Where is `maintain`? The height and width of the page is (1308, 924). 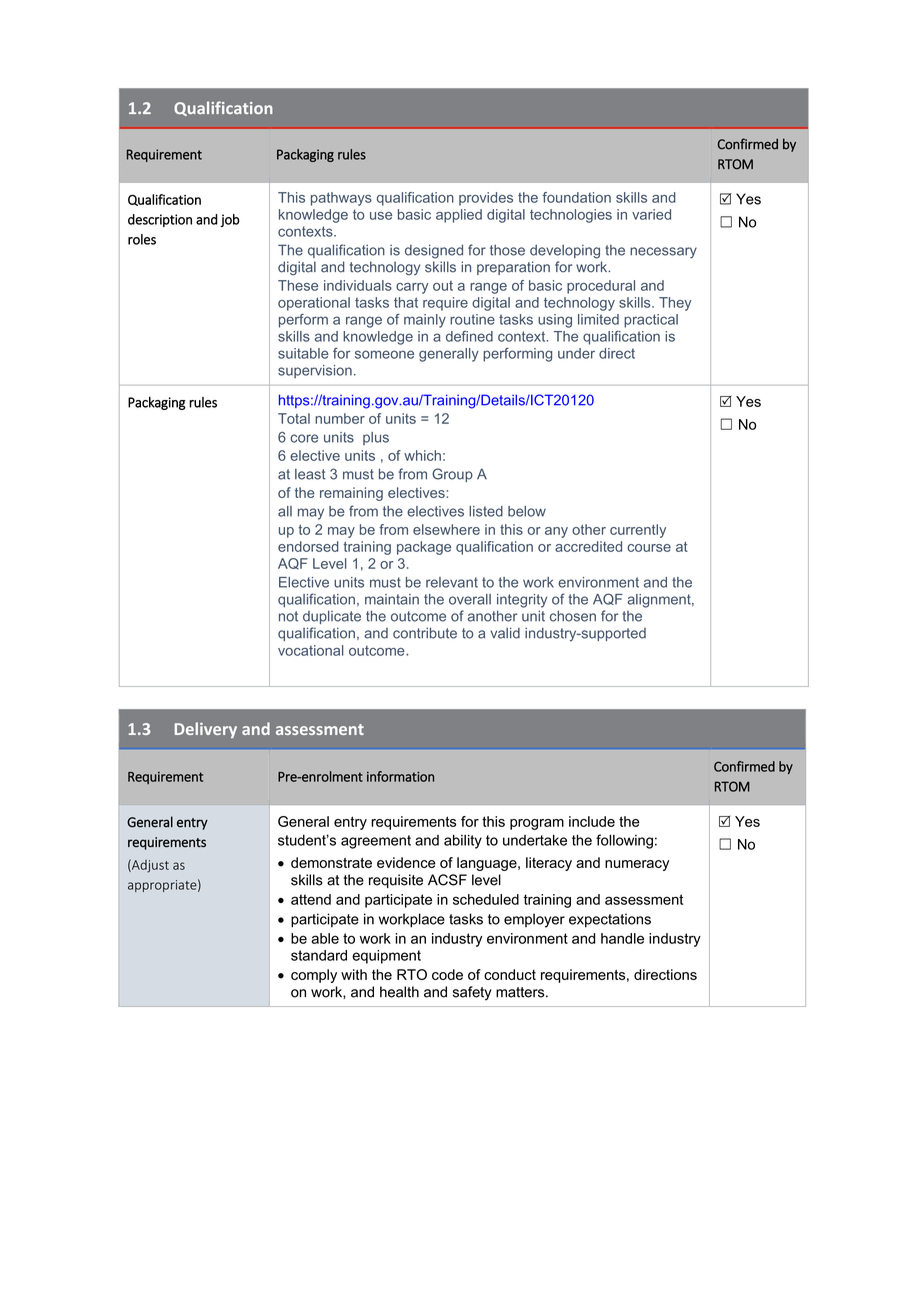 maintain is located at coordinates (392, 599).
